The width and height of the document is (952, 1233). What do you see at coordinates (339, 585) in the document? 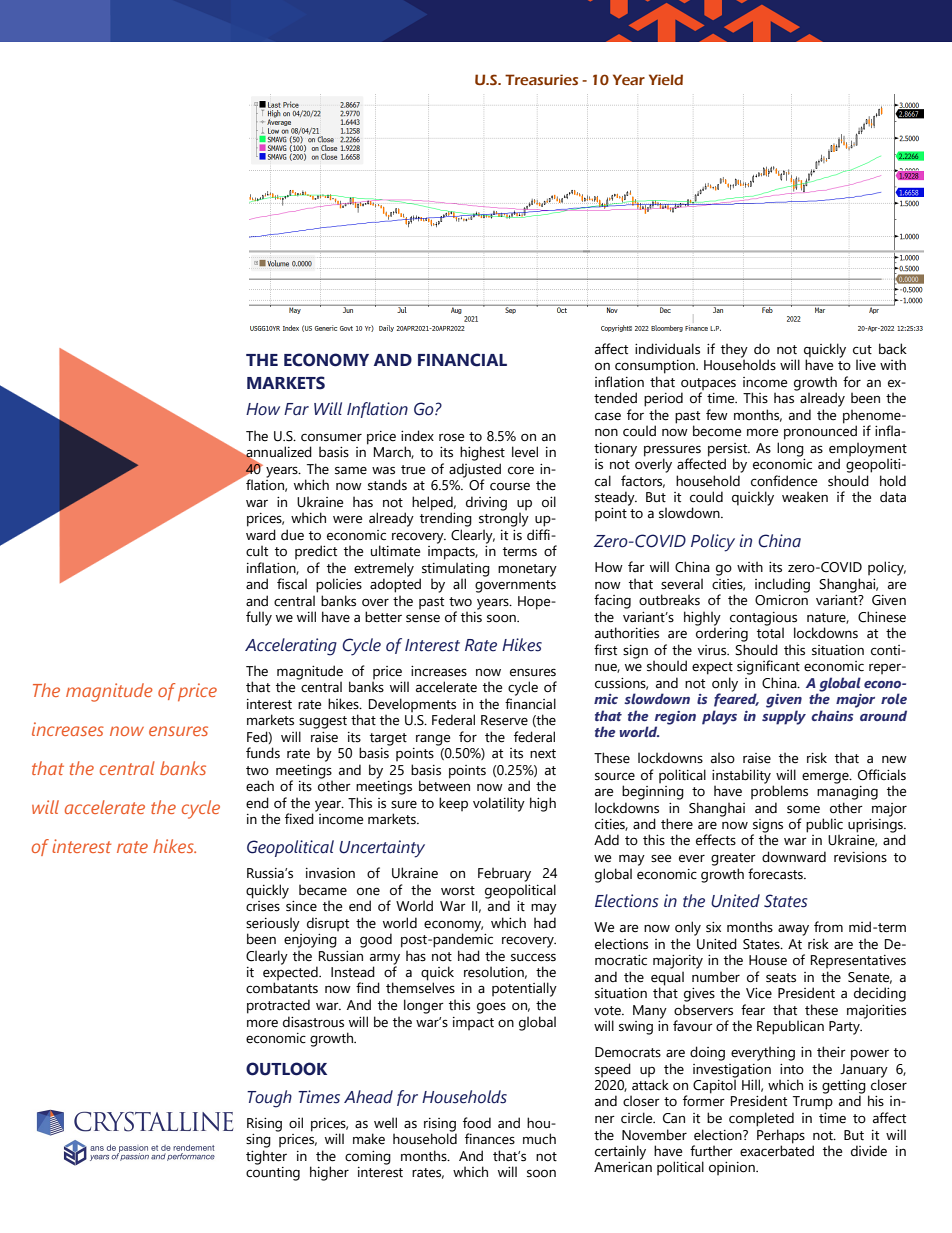
I see `policies` at bounding box center [339, 585].
